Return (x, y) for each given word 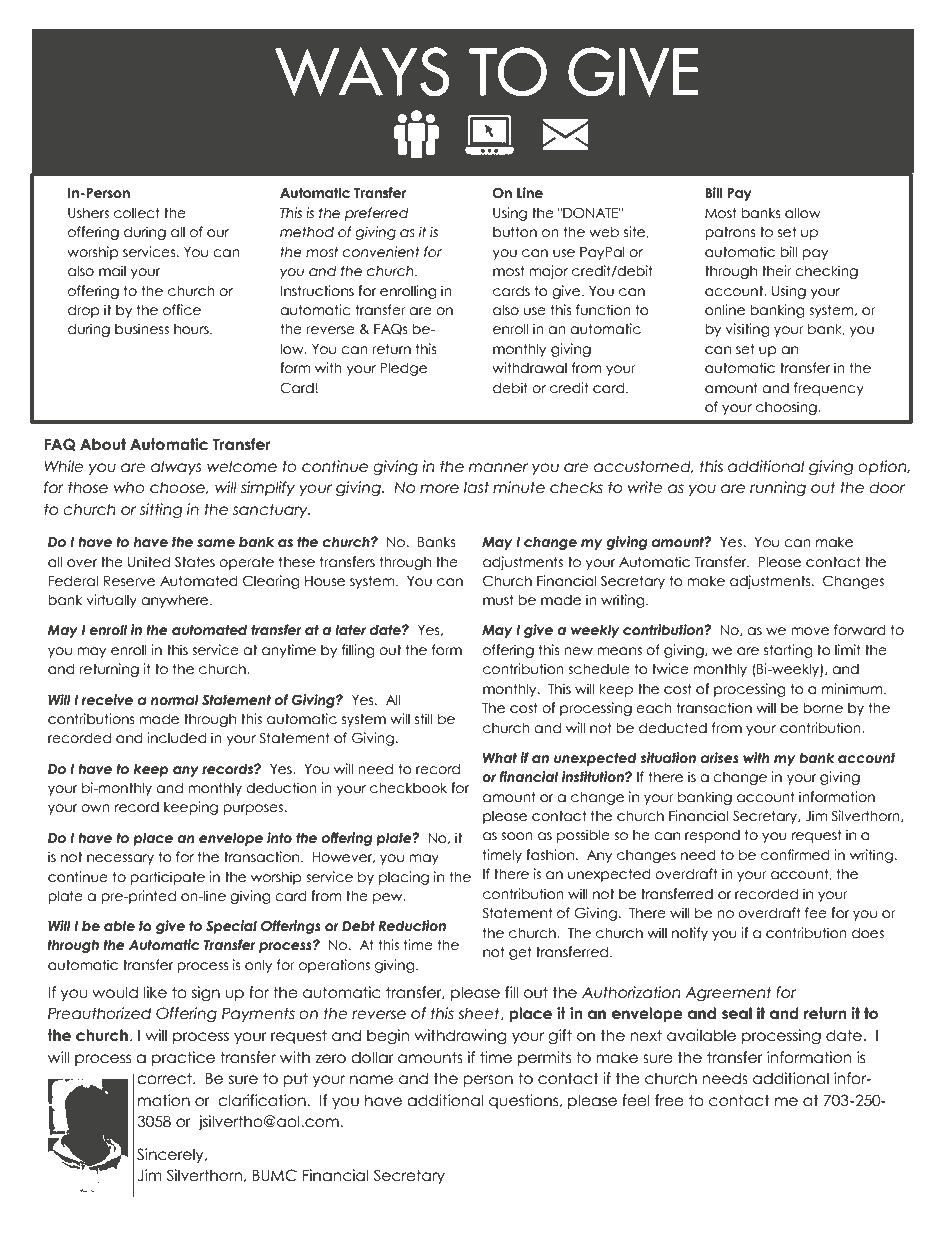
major (548, 272)
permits (544, 1058)
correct (165, 1078)
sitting (161, 510)
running (778, 488)
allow (803, 213)
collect (137, 213)
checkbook (408, 788)
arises (720, 758)
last (476, 487)
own (95, 808)
